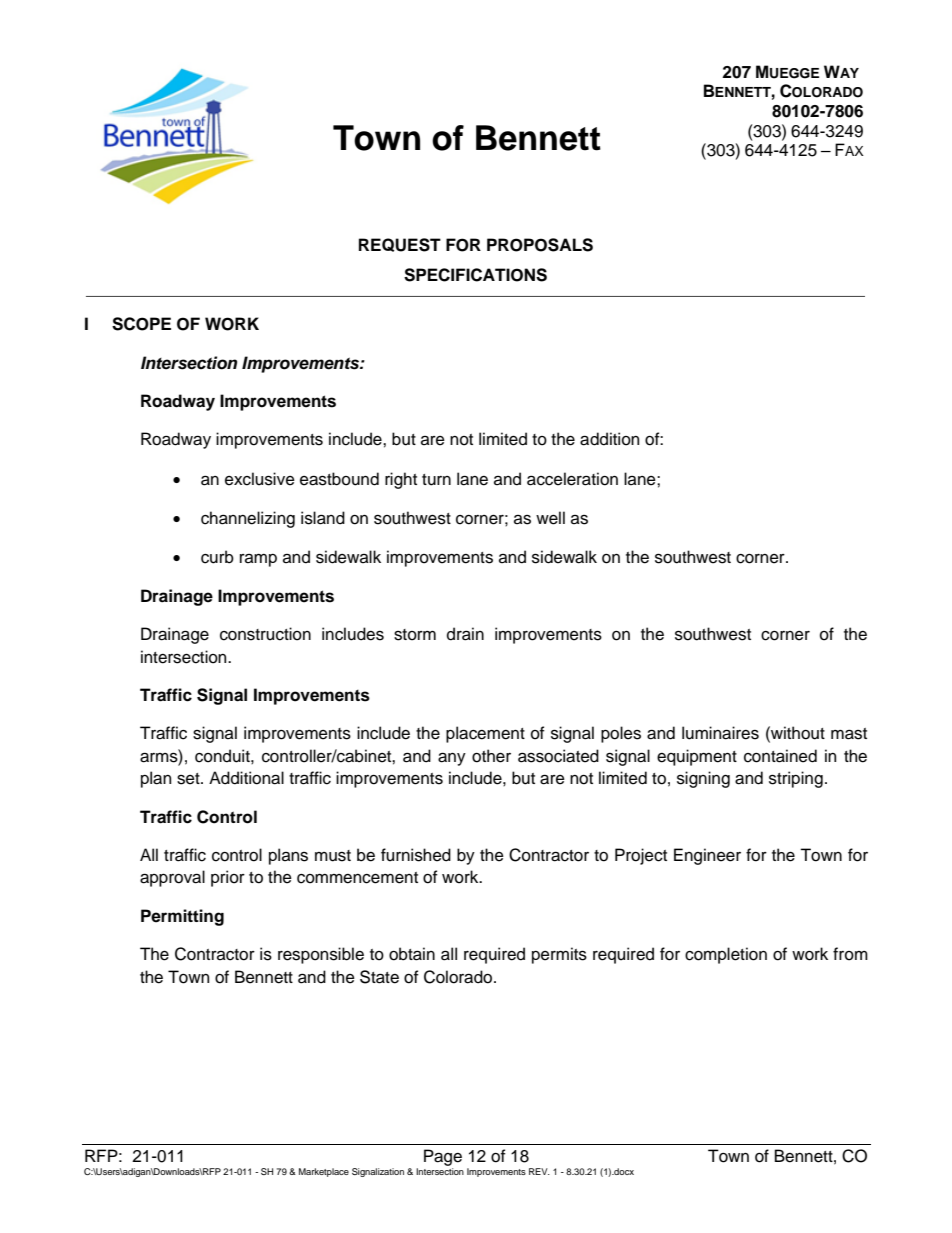  Describe the element at coordinates (141, 324) in the screenshot. I see `SCOPE` at that location.
